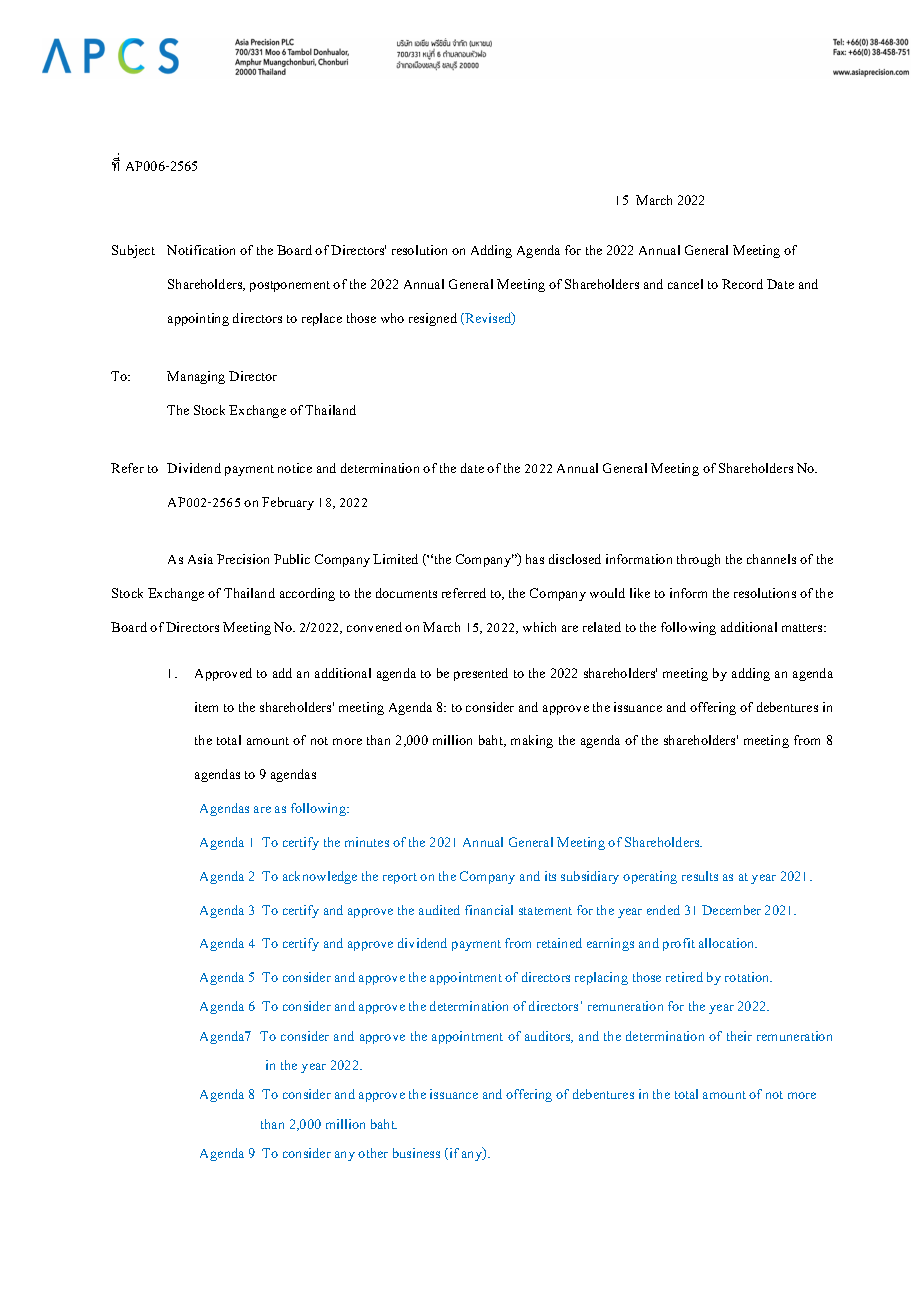 Image resolution: width=924 pixels, height=1308 pixels. What do you see at coordinates (803, 628) in the page?
I see `matters` at bounding box center [803, 628].
